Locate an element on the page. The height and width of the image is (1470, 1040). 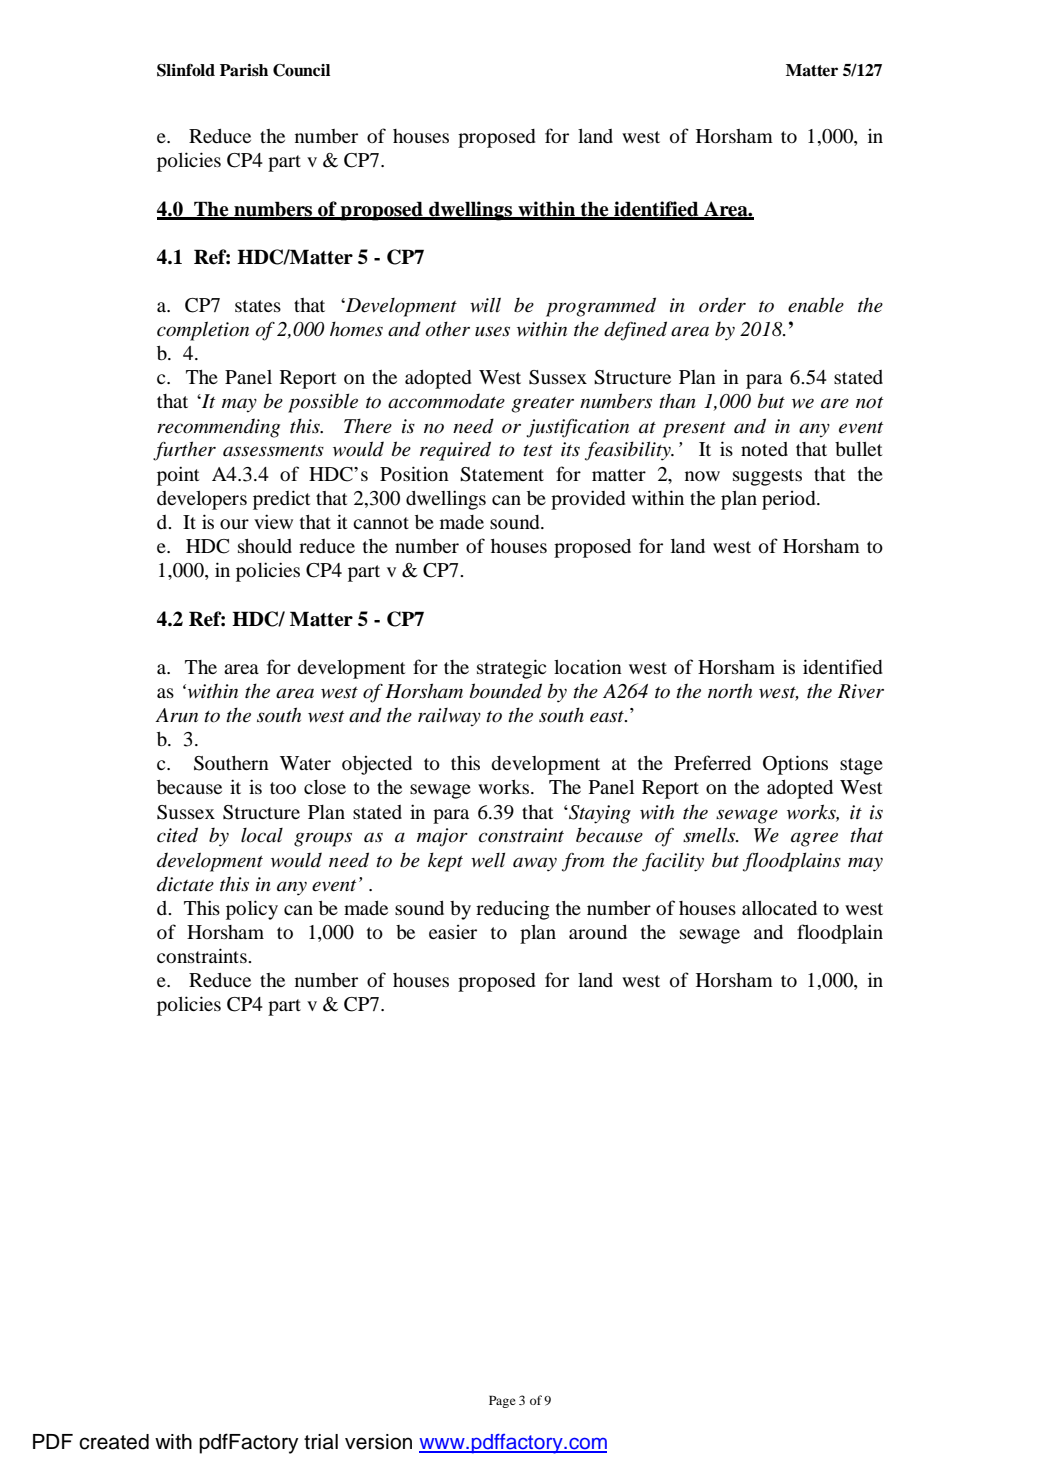
allocated is located at coordinates (779, 908).
